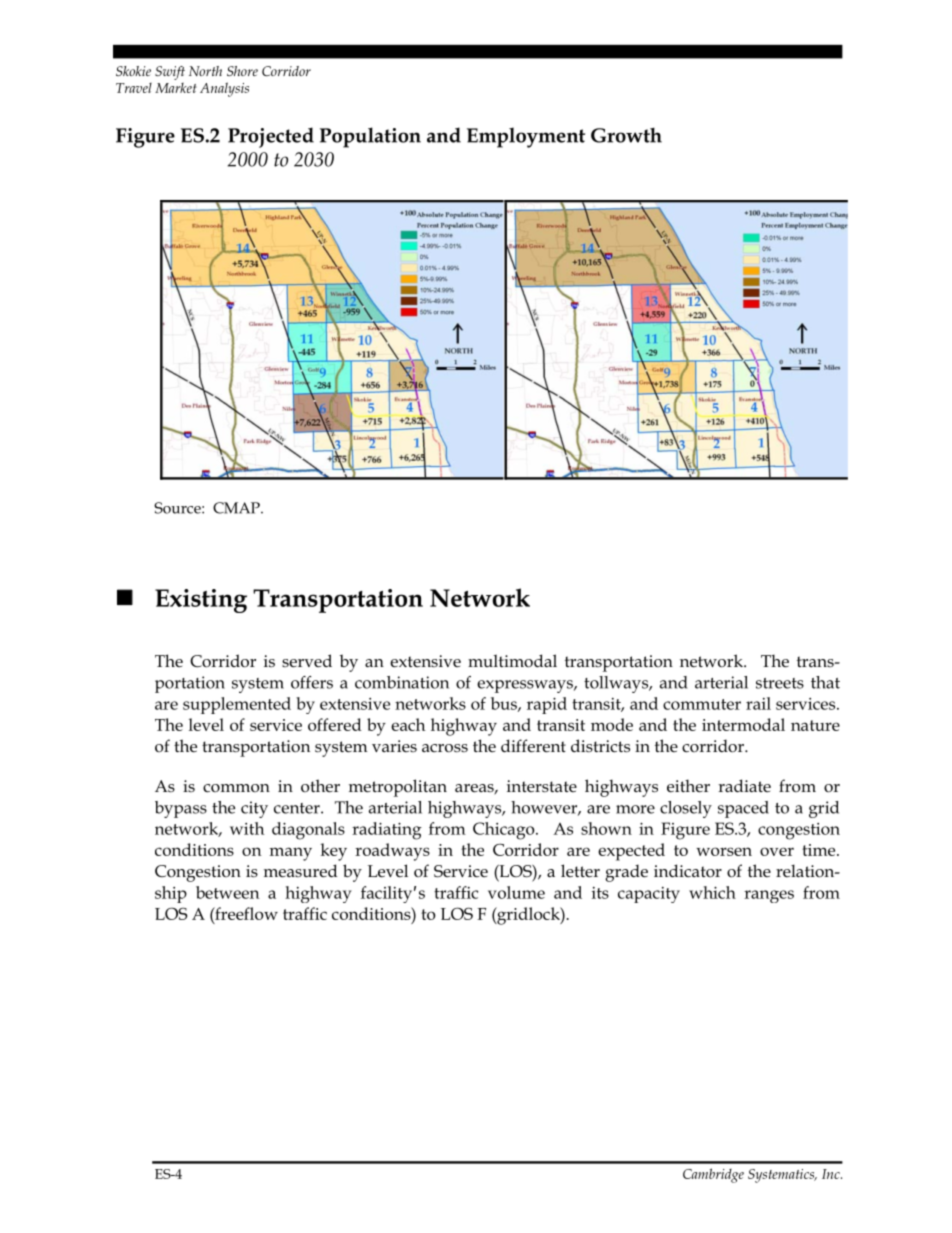 The width and height of the screenshot is (952, 1233). Describe the element at coordinates (237, 508) in the screenshot. I see `CMAP` at that location.
